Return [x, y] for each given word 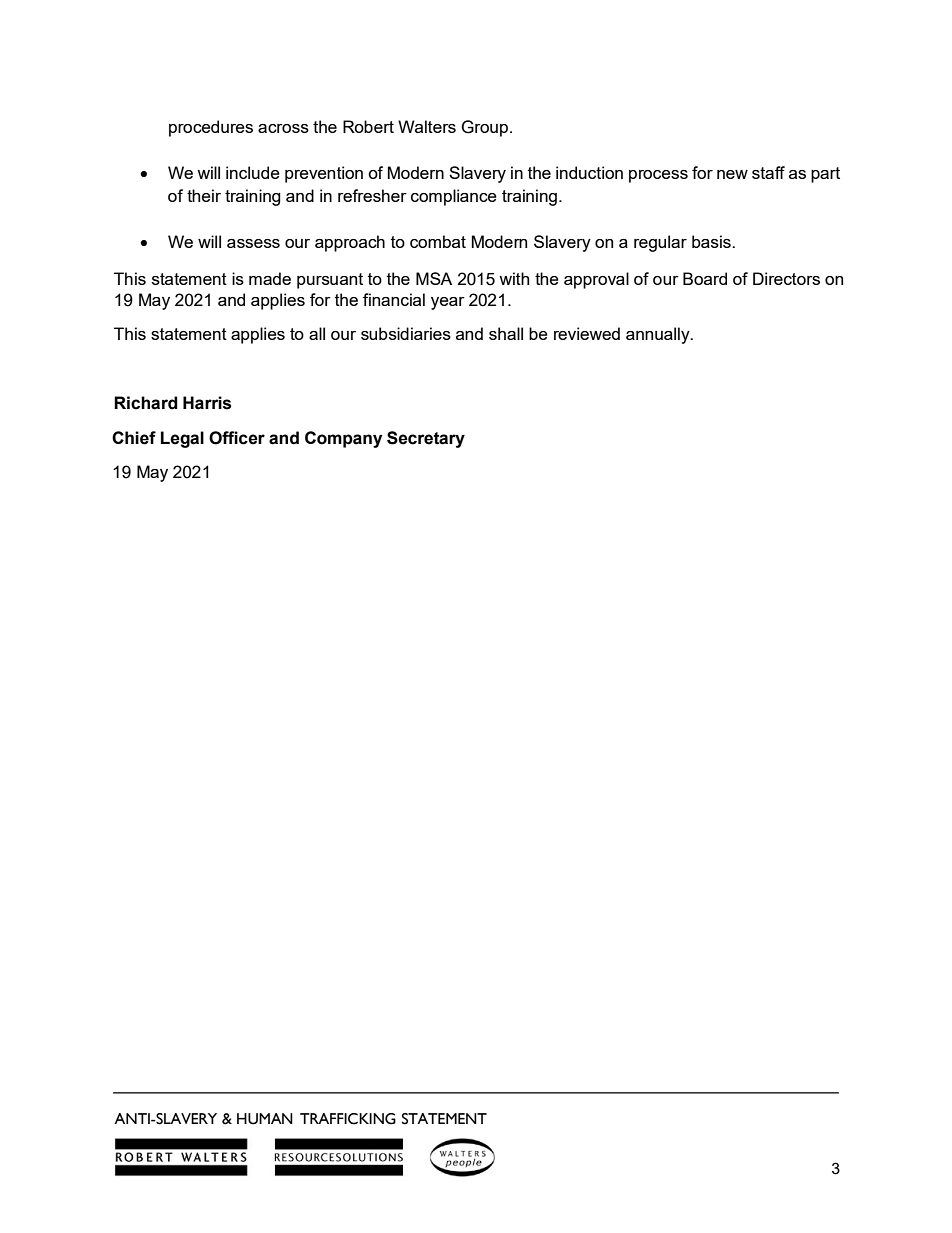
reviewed [587, 333]
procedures [211, 128]
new [732, 174]
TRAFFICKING [348, 1119]
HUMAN [265, 1119]
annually [659, 335]
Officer [237, 438]
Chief [134, 438]
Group [484, 128]
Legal [182, 439]
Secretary [426, 439]
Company [343, 439]
